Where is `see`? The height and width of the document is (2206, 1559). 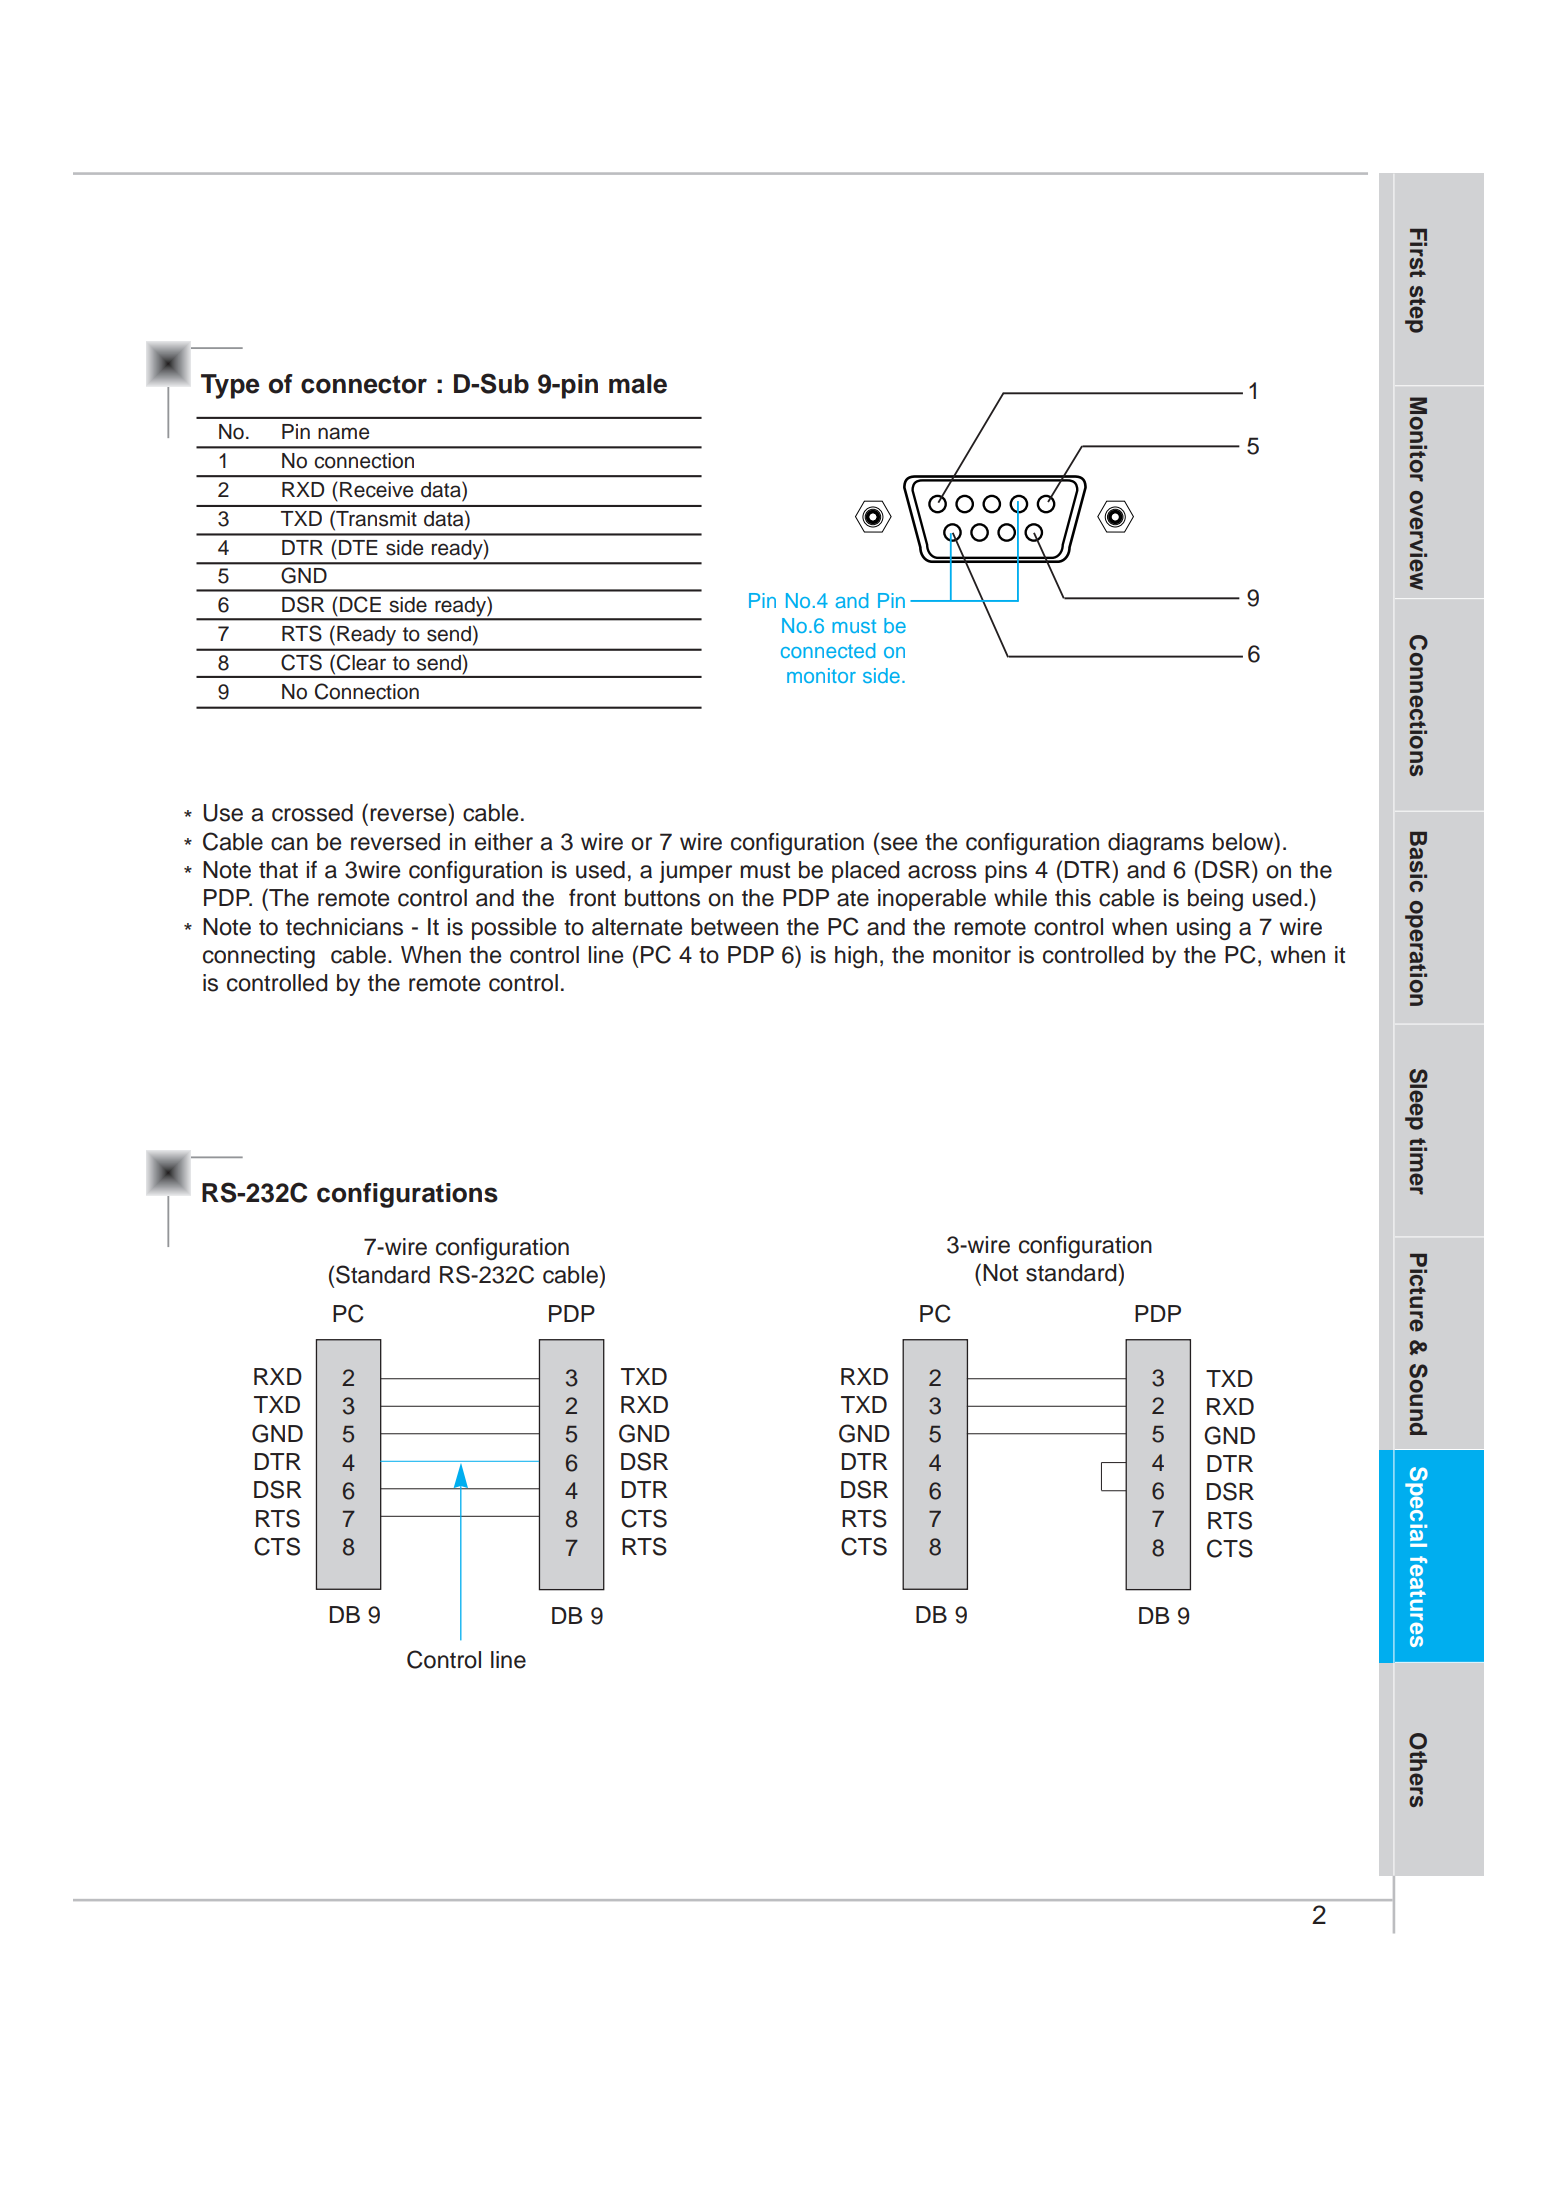
see is located at coordinates (899, 844).
